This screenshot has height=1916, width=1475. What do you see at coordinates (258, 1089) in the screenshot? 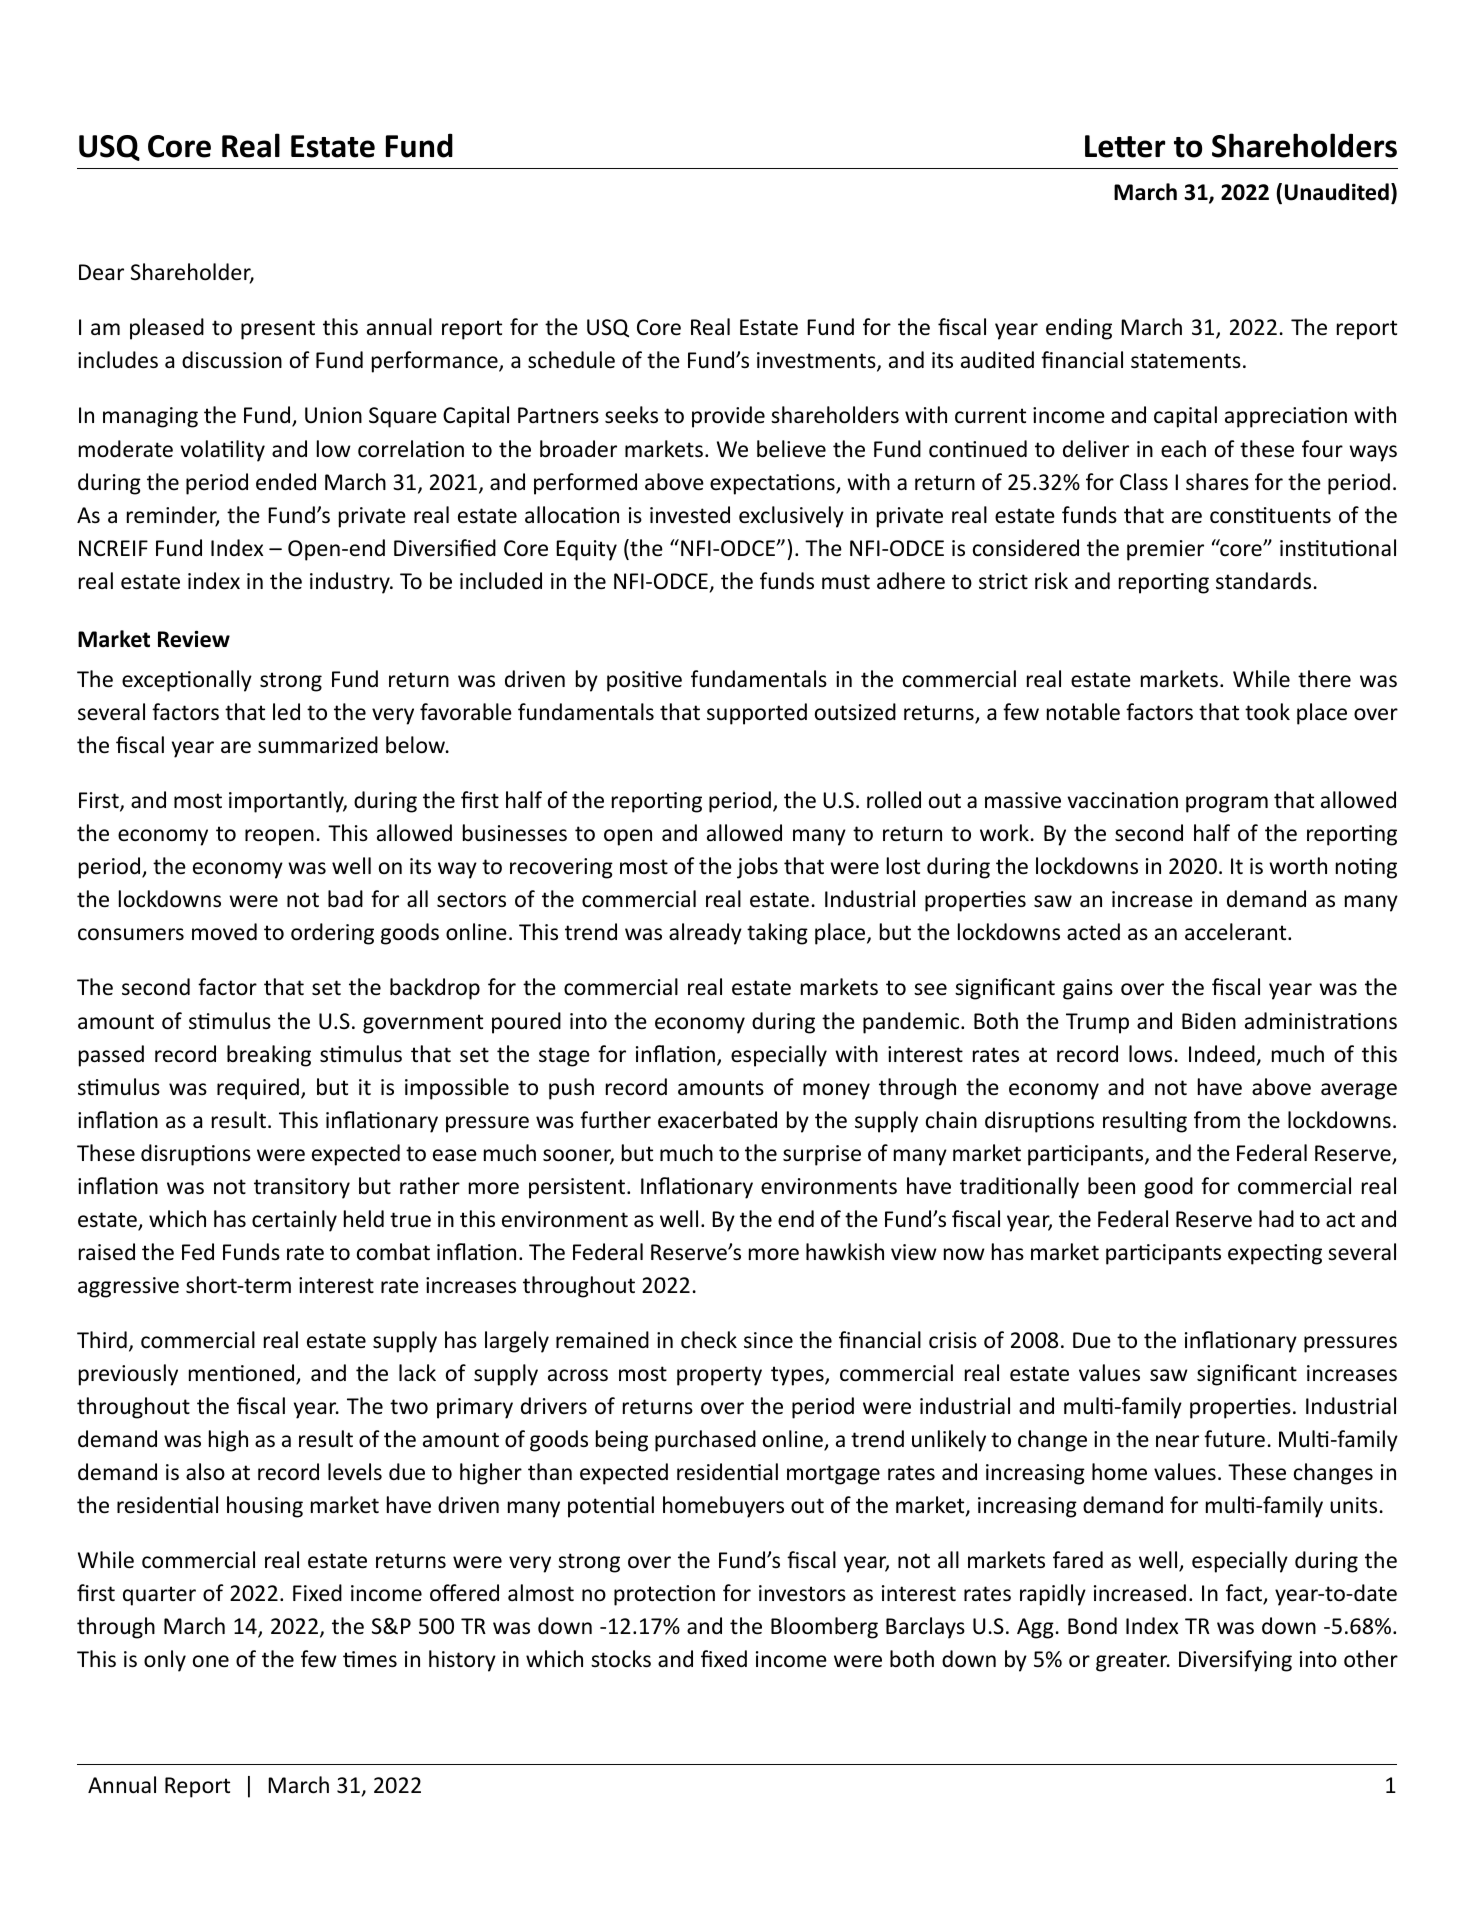
I see `required` at bounding box center [258, 1089].
